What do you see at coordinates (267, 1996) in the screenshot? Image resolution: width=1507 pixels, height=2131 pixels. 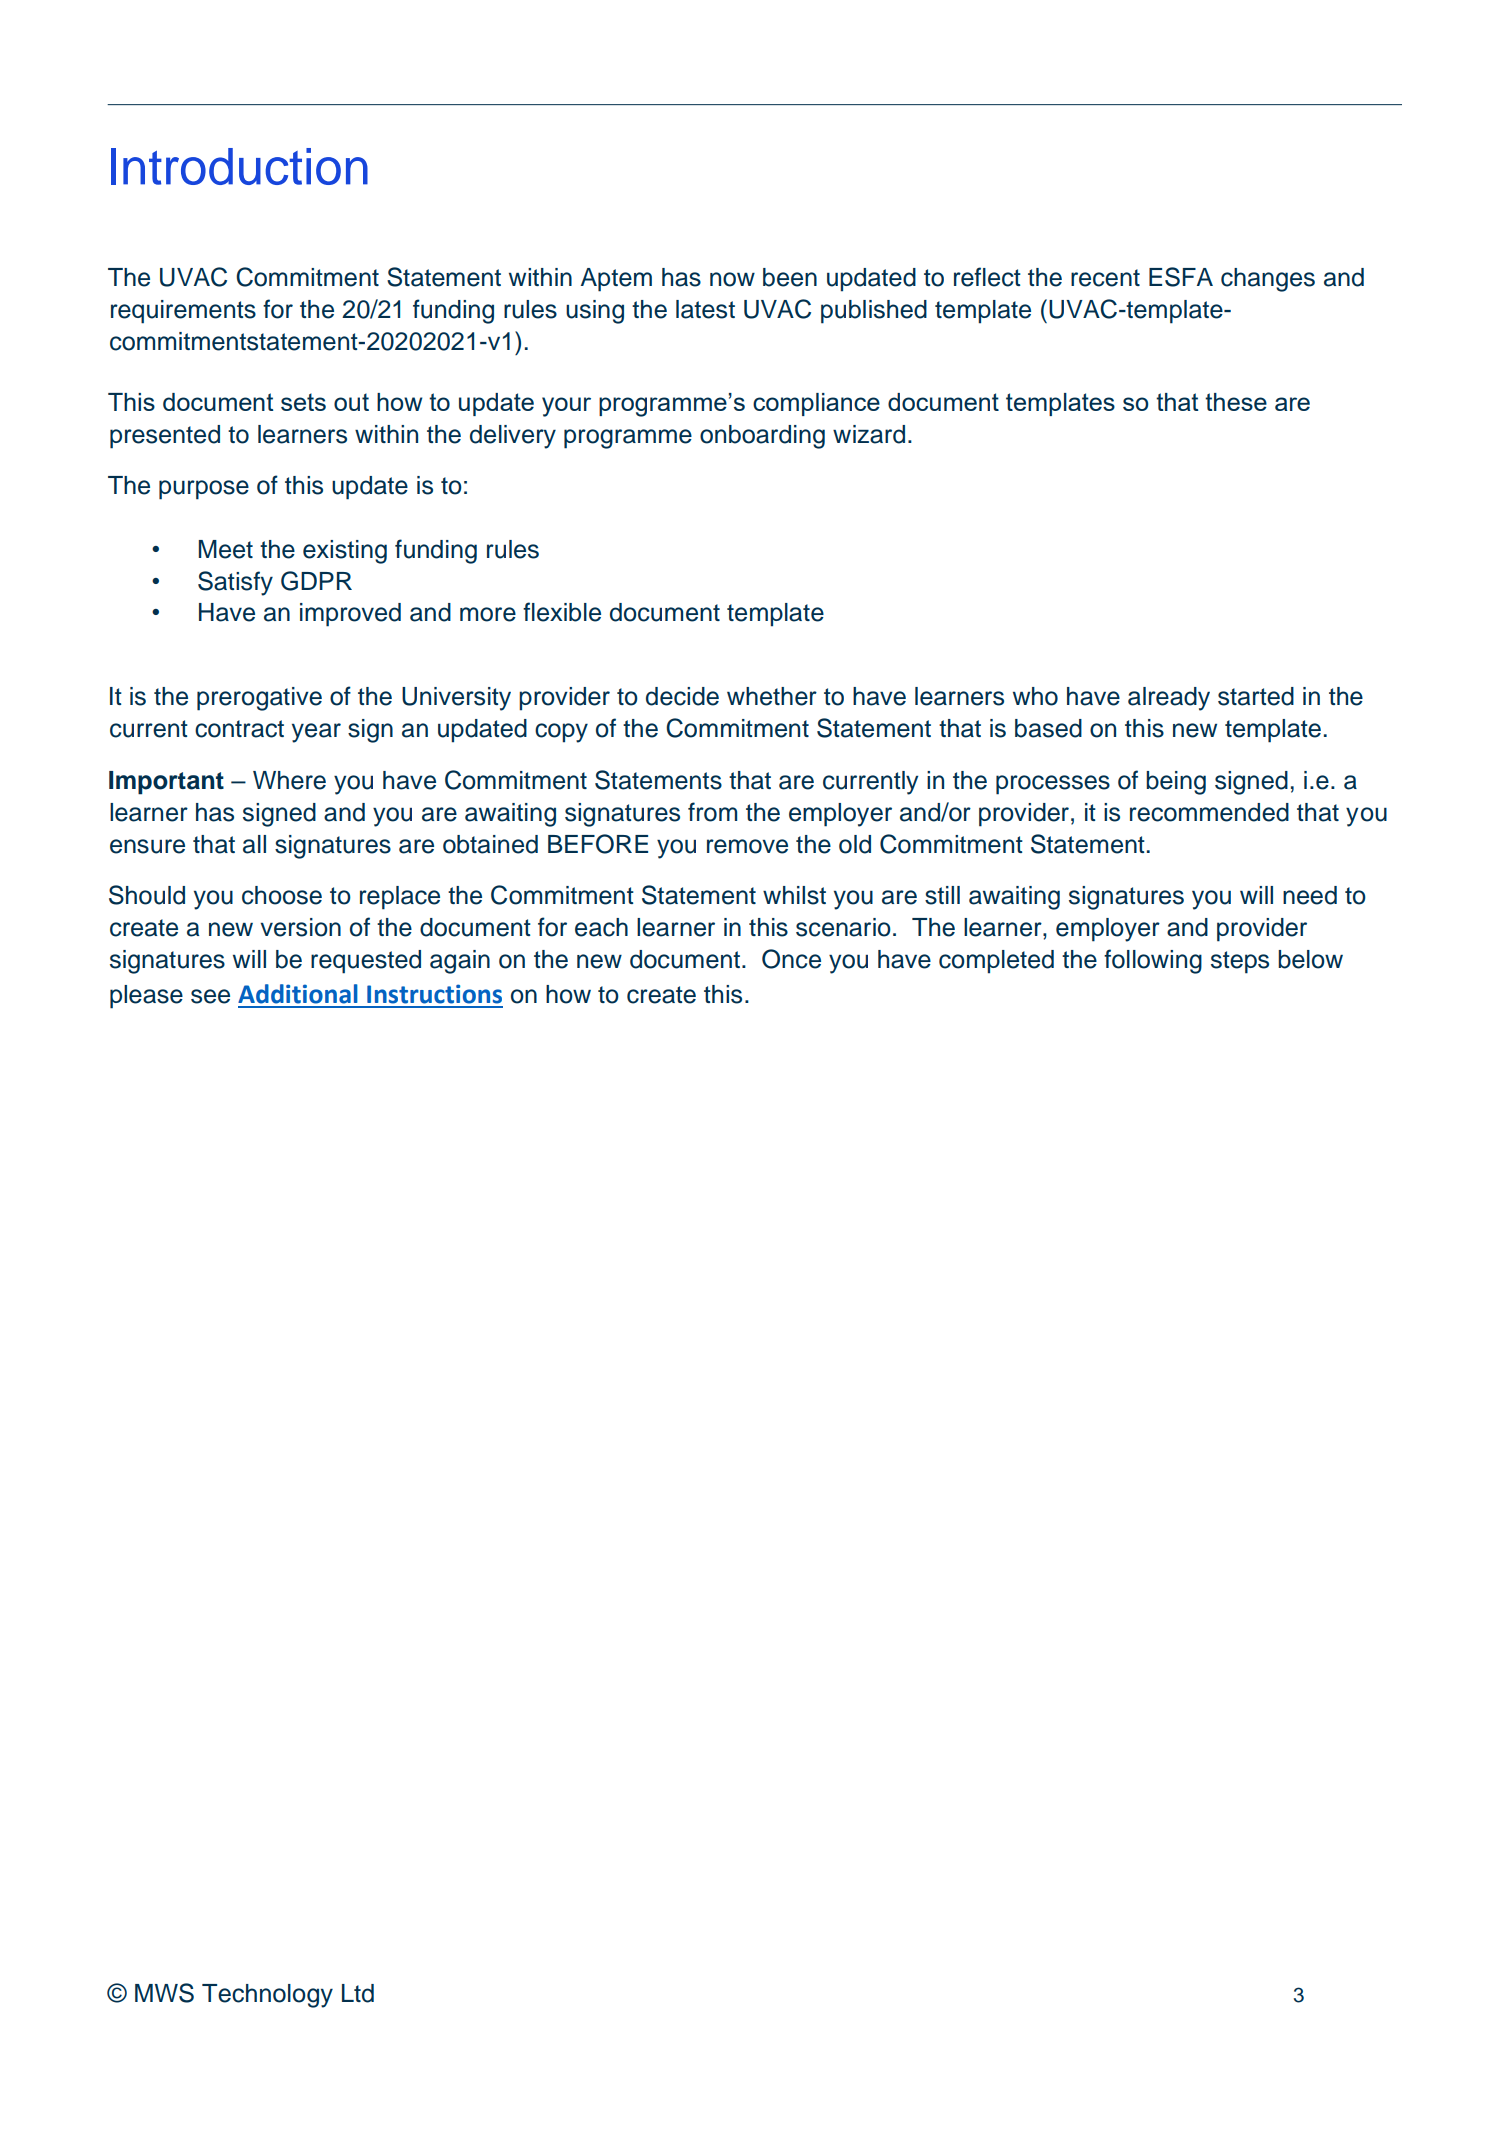 I see `Technology` at bounding box center [267, 1996].
